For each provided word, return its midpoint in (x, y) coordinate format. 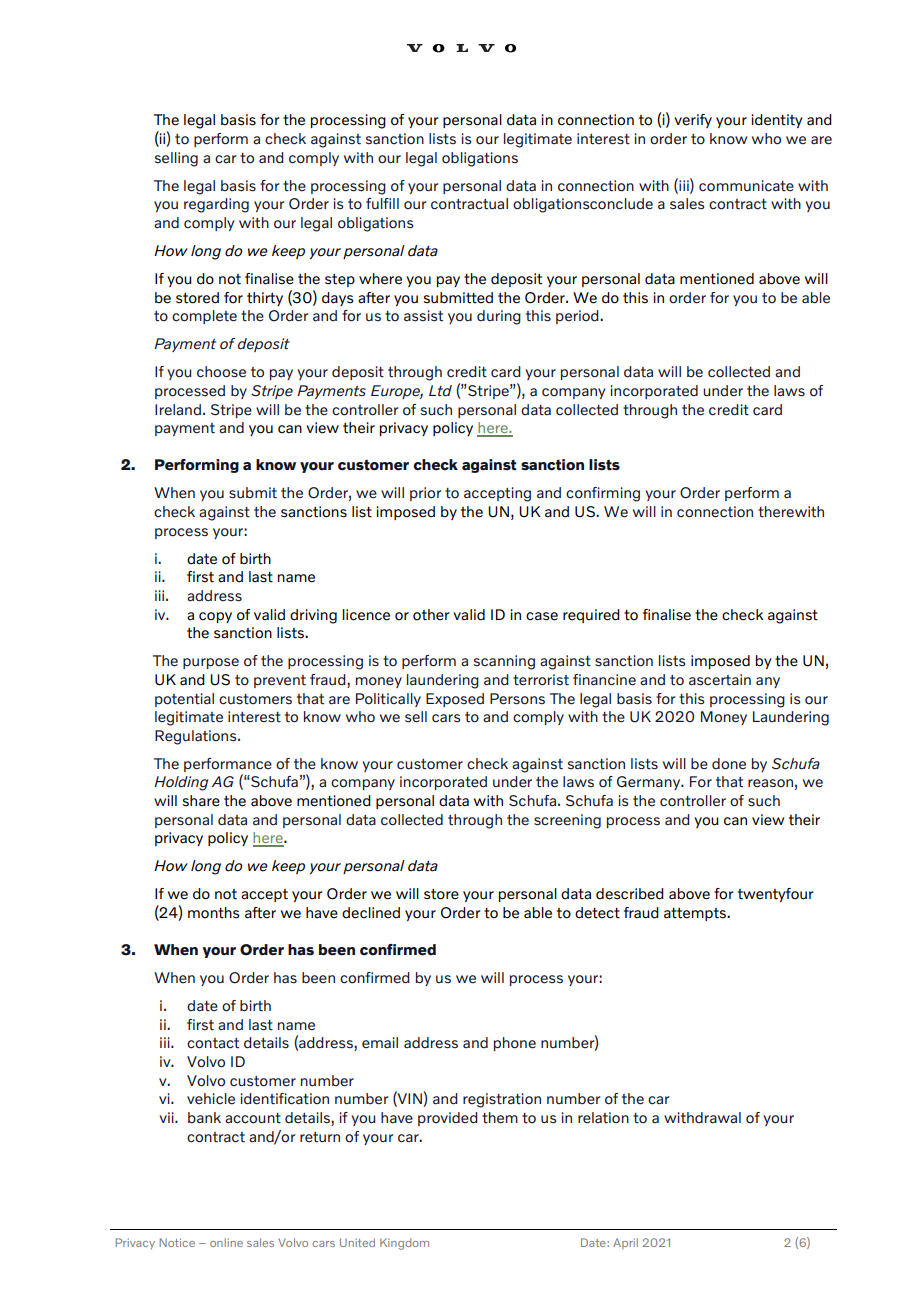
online (226, 1242)
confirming (603, 494)
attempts (696, 914)
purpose (211, 663)
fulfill (382, 204)
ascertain (720, 680)
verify (693, 121)
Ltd (440, 391)
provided (448, 1119)
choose (221, 372)
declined (371, 913)
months (213, 913)
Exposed (455, 700)
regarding (216, 205)
